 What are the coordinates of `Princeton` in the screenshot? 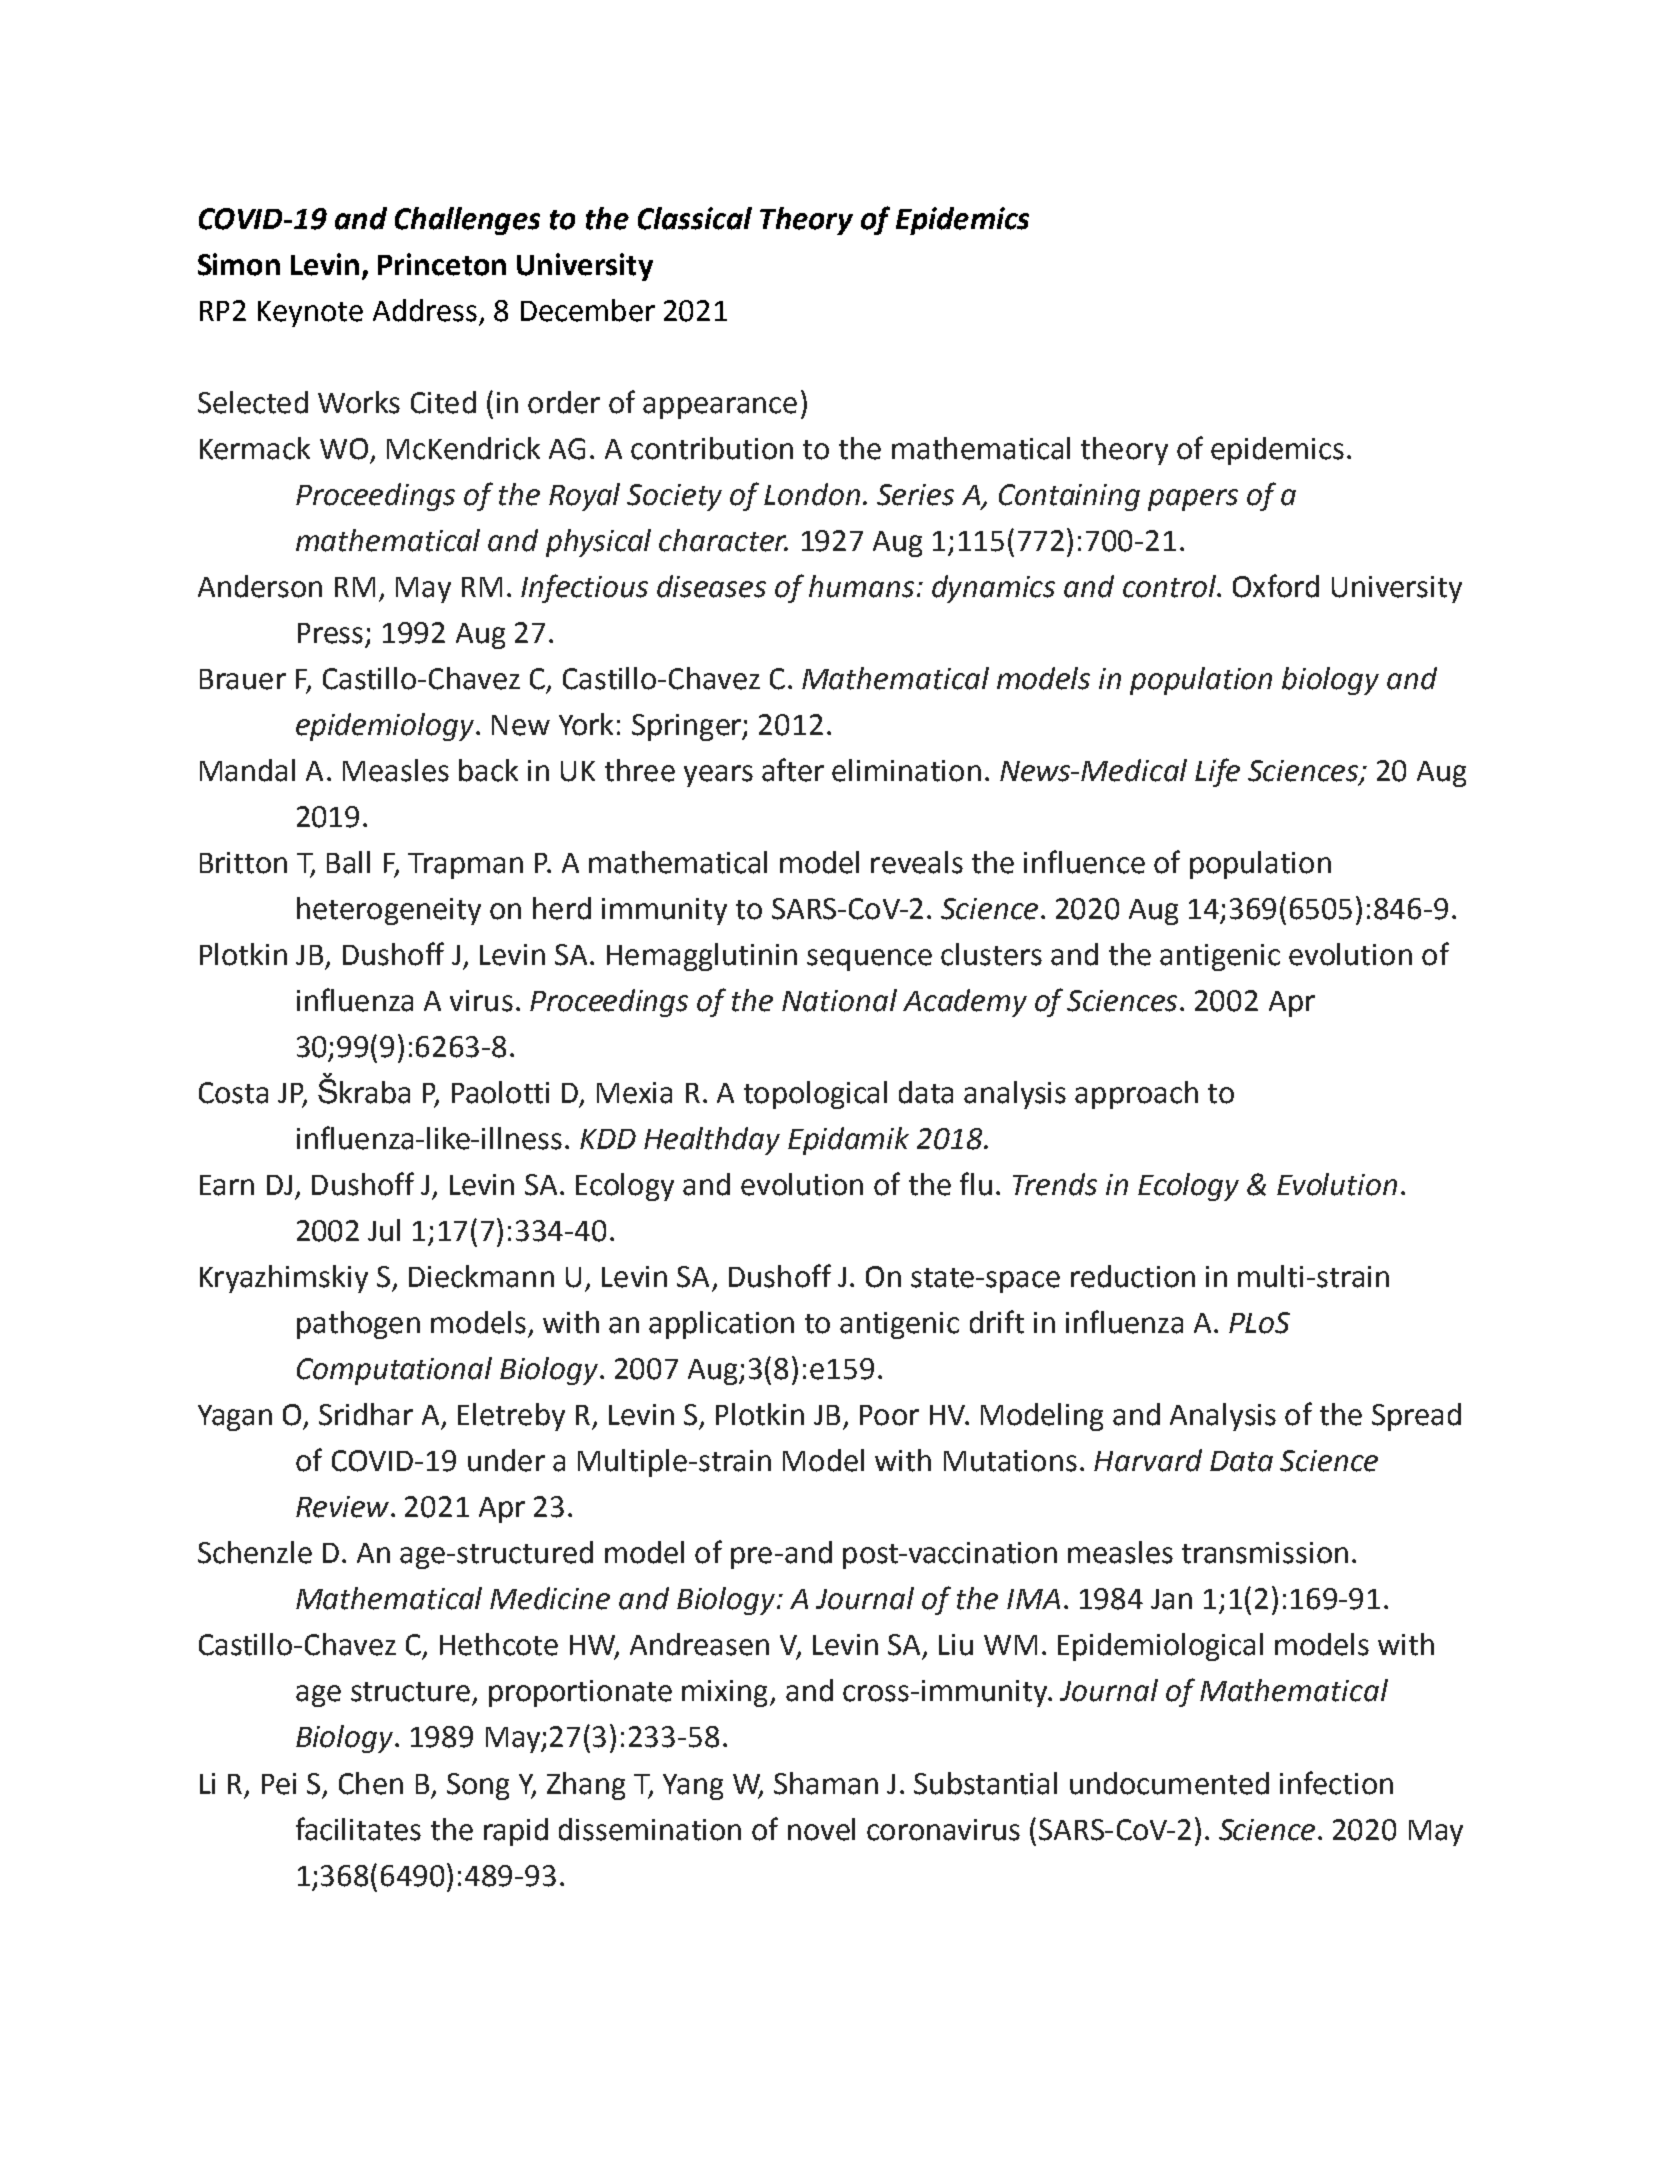 It's located at (442, 264).
